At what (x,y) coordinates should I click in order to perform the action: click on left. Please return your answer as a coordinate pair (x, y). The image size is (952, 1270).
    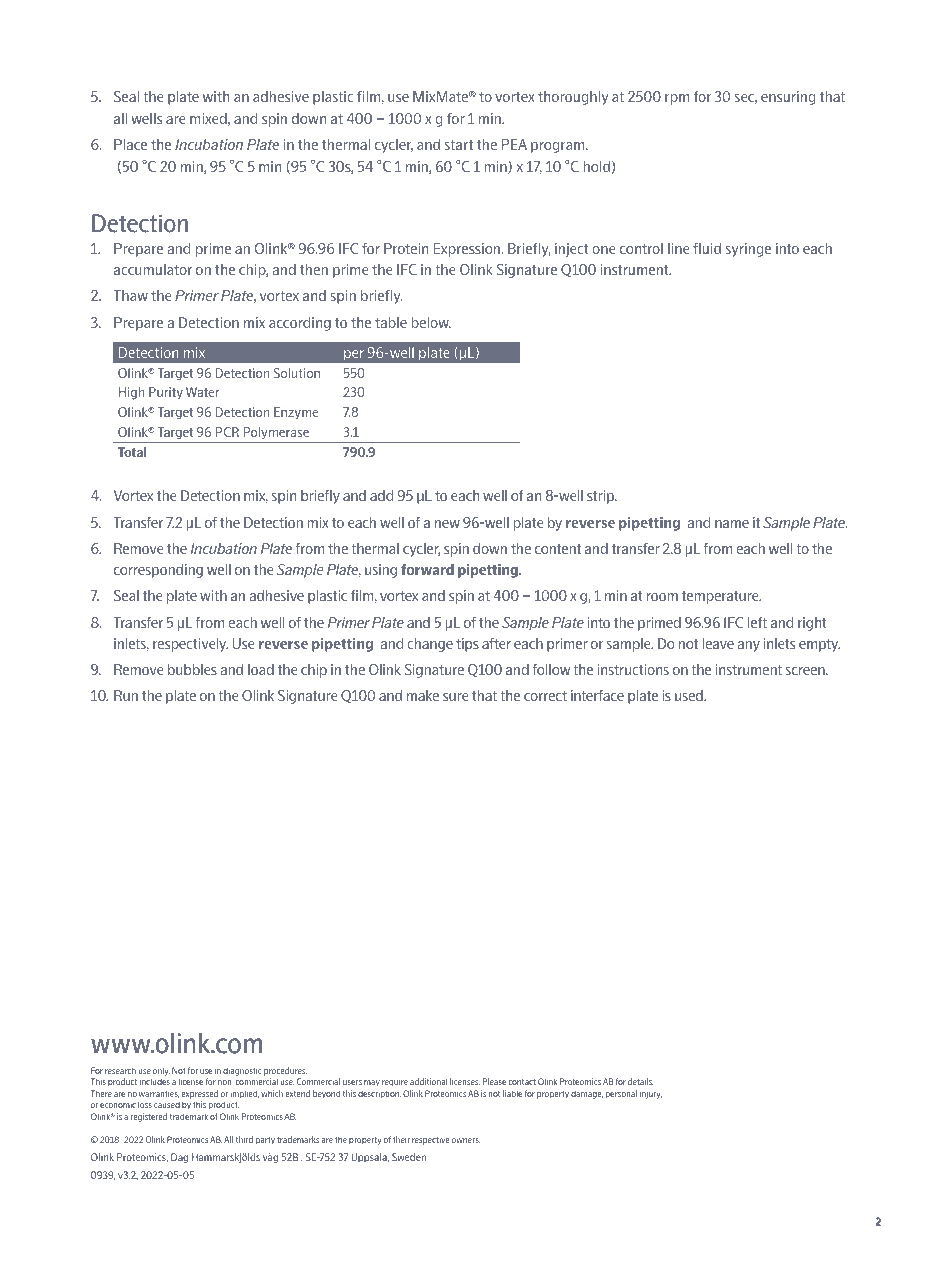
    Looking at the image, I should click on (757, 622).
